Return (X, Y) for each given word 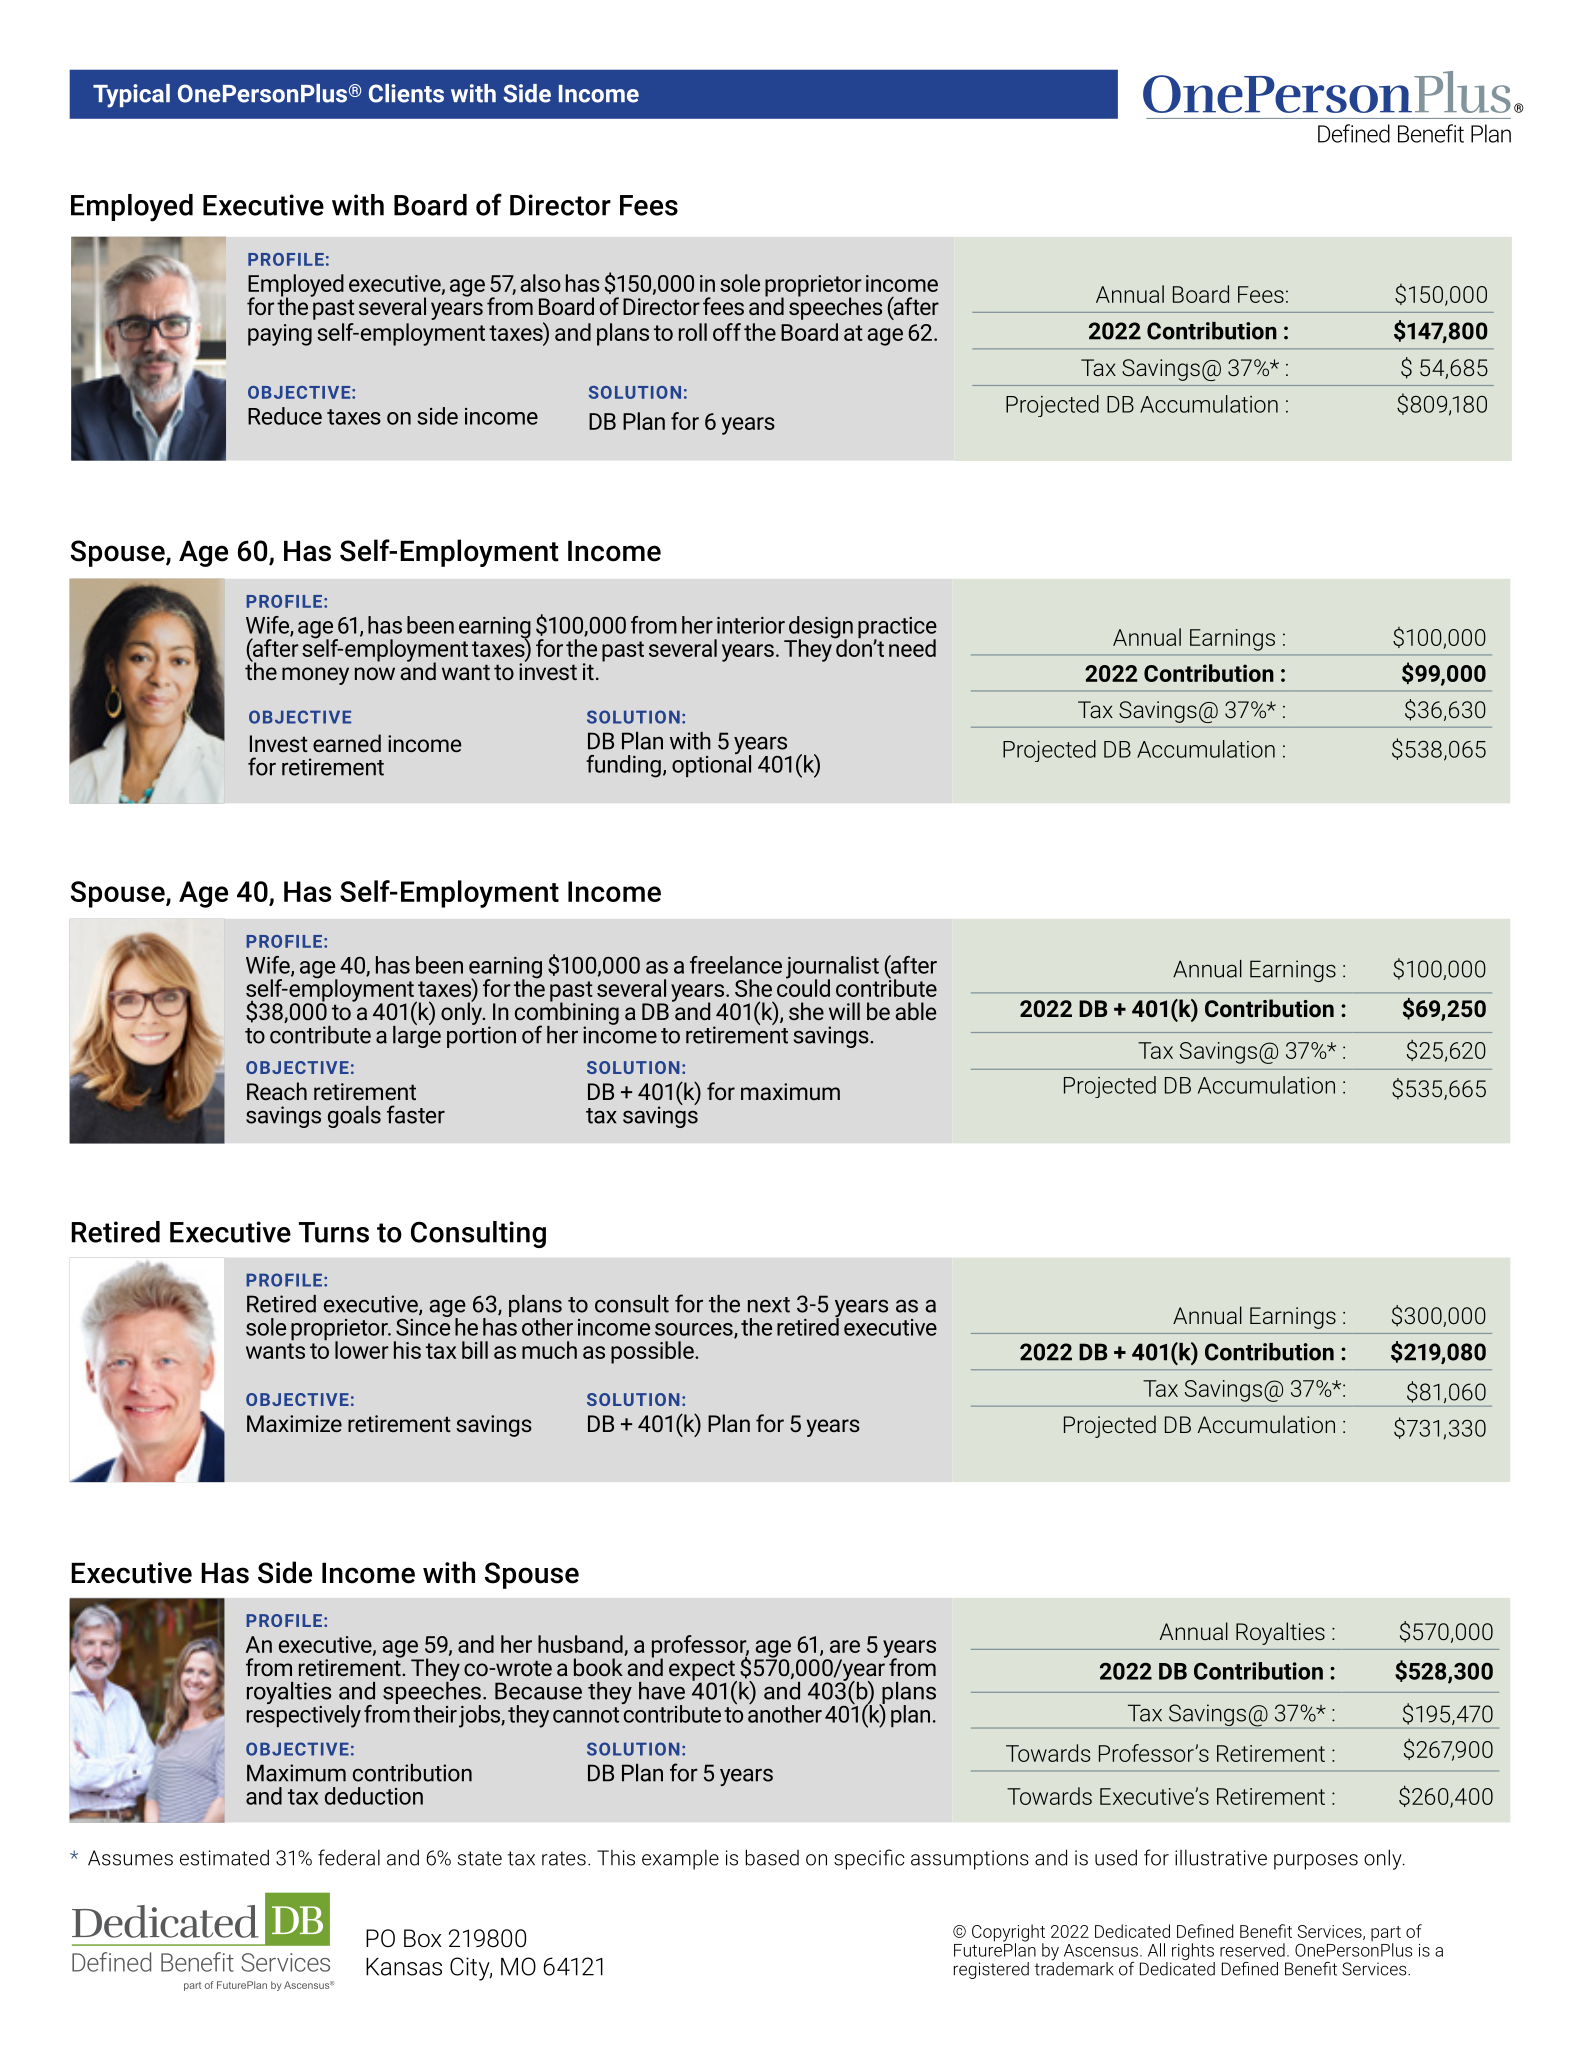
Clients (406, 93)
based (772, 1857)
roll (693, 332)
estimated (224, 1857)
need (912, 648)
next (769, 1305)
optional (711, 765)
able (915, 1011)
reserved (1252, 1950)
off (727, 332)
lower (362, 1350)
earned (347, 743)
